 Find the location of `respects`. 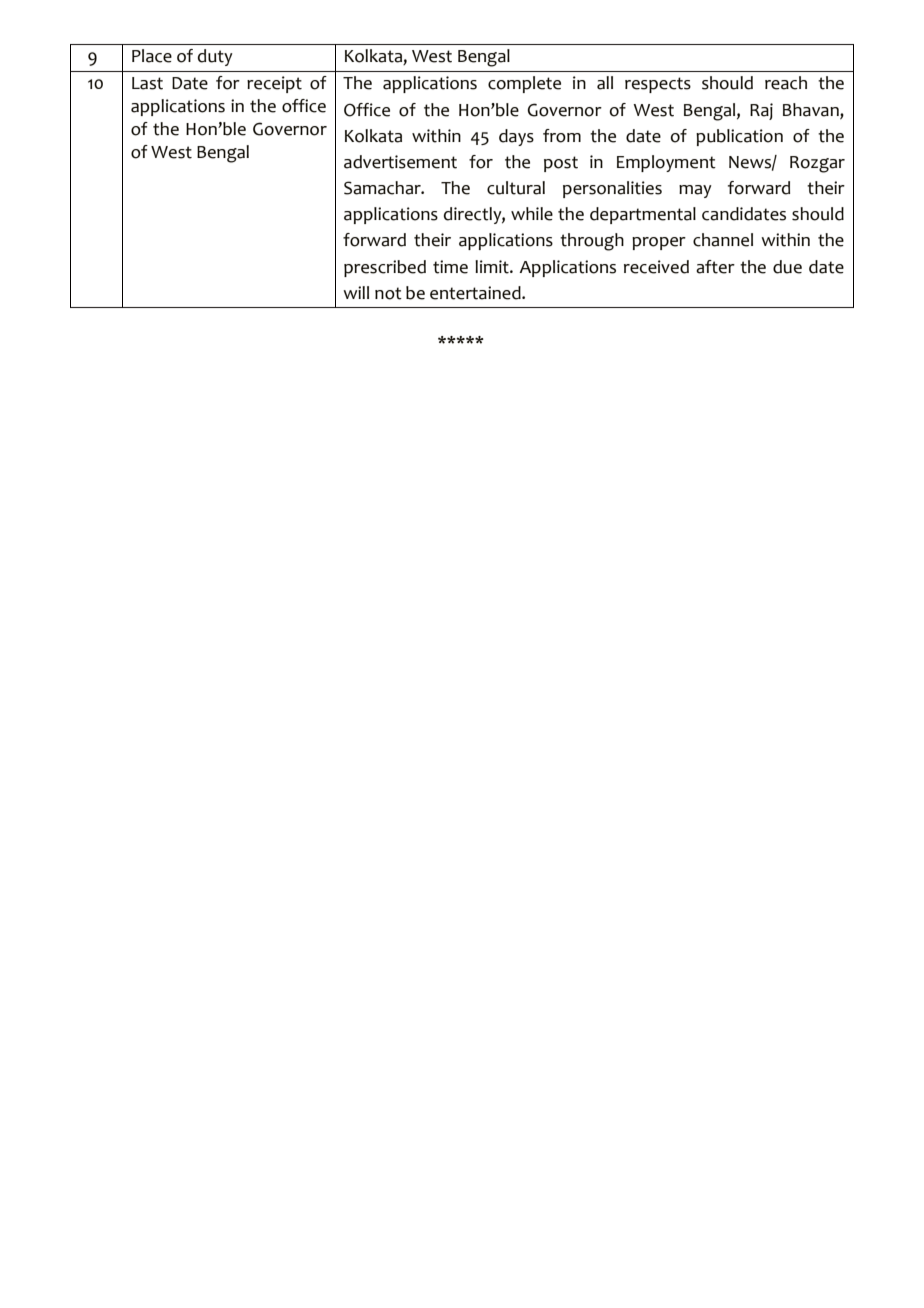

respects is located at coordinates (658, 85).
